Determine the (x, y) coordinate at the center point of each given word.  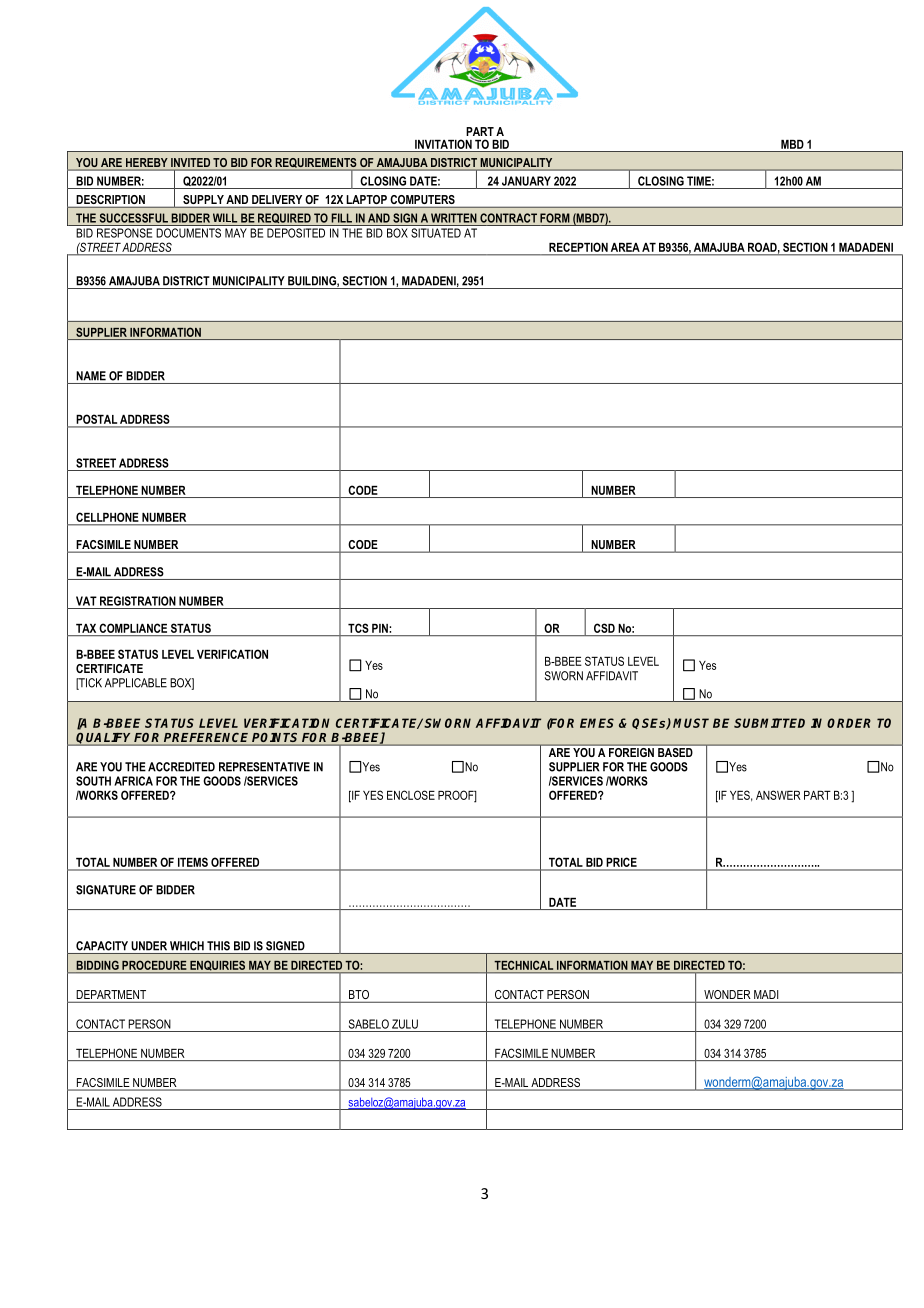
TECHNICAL (524, 965)
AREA (625, 247)
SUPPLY (203, 199)
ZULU (405, 1024)
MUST (691, 723)
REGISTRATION (138, 601)
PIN (380, 628)
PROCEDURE (154, 965)
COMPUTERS (423, 199)
